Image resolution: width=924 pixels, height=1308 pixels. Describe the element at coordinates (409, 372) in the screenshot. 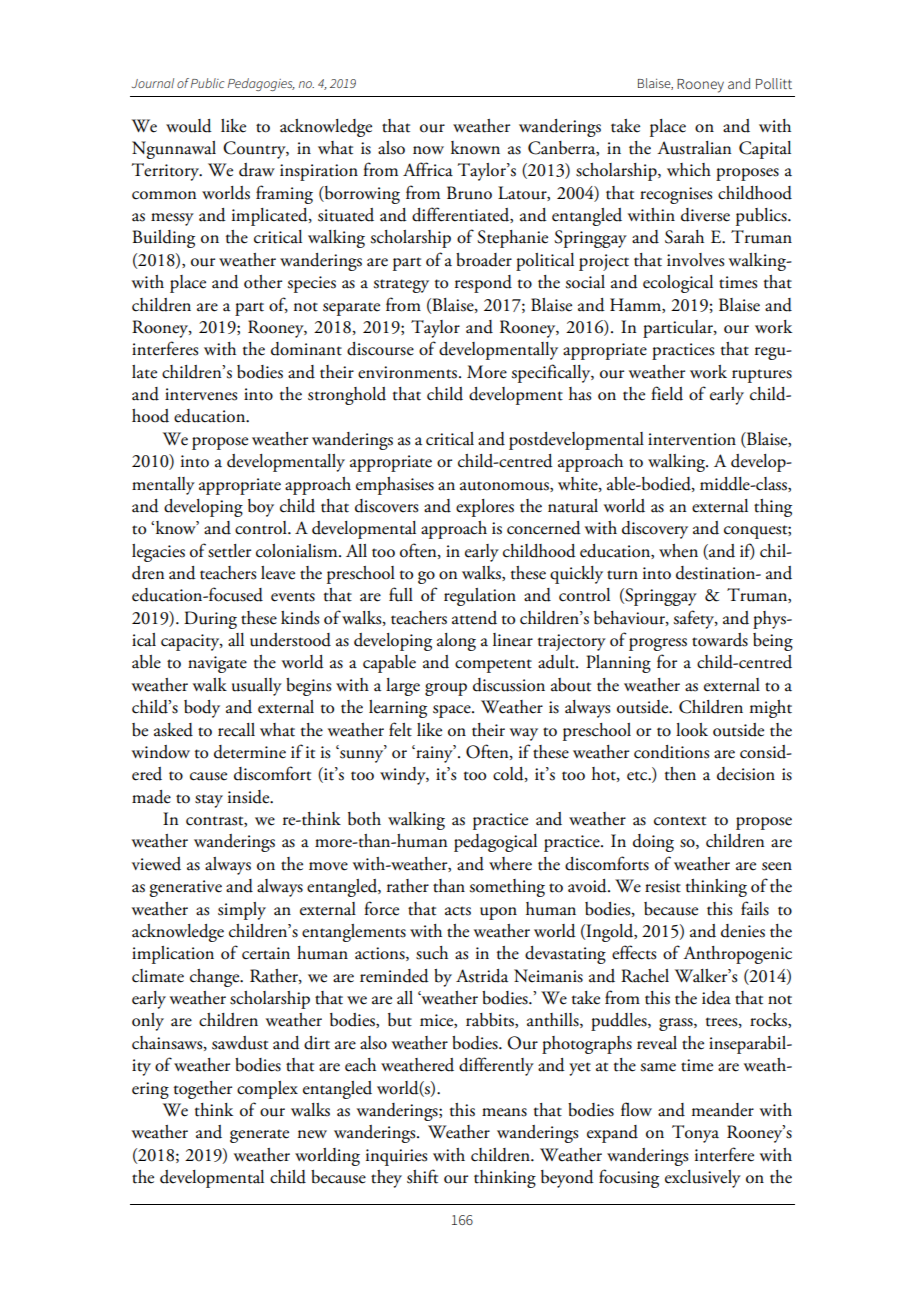

I see `environments` at that location.
